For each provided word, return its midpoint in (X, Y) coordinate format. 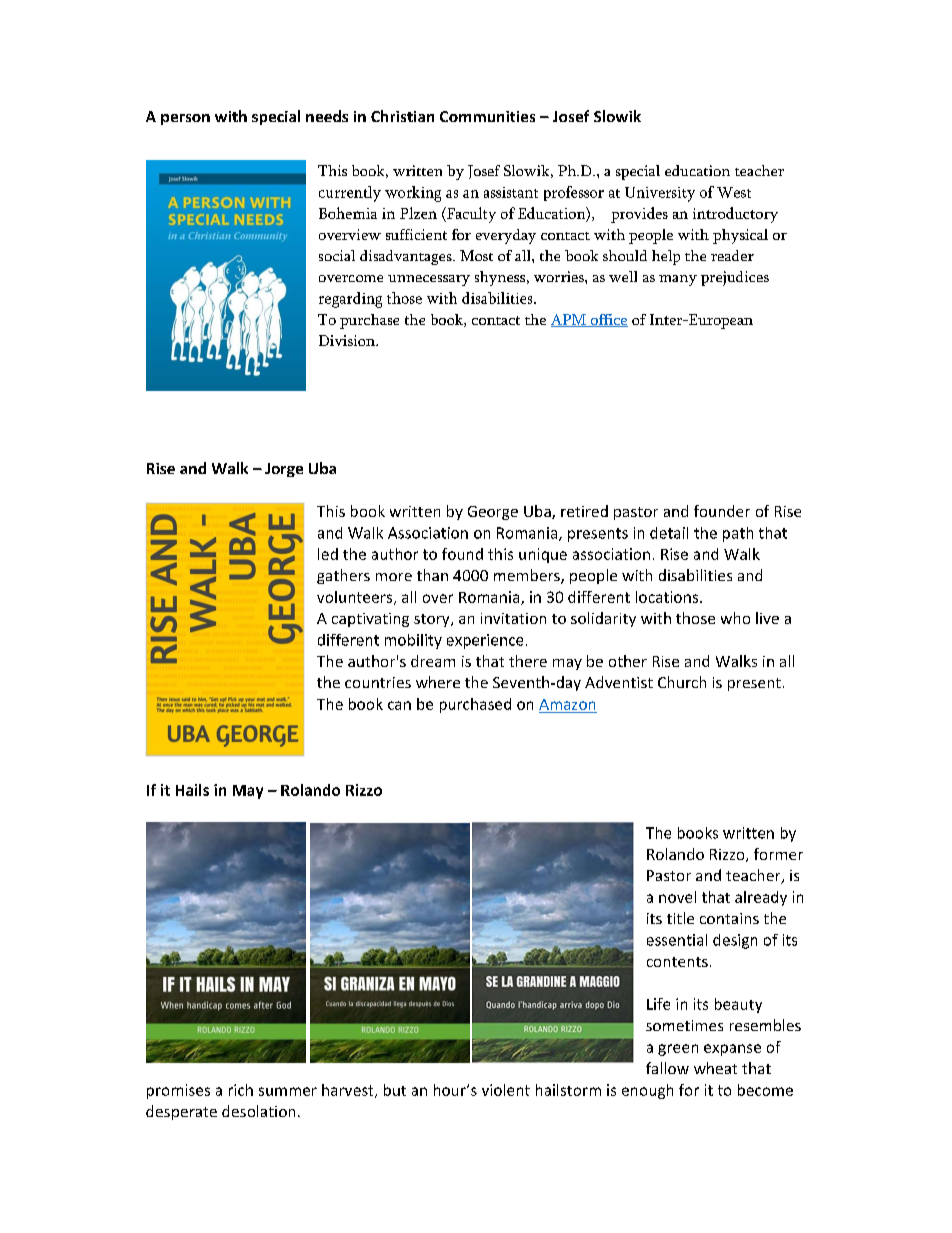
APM (569, 320)
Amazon (567, 704)
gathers (343, 576)
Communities (487, 116)
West (734, 192)
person (185, 119)
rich (241, 1090)
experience (485, 641)
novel (677, 897)
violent (506, 1090)
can (399, 705)
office (608, 320)
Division (348, 340)
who (735, 618)
